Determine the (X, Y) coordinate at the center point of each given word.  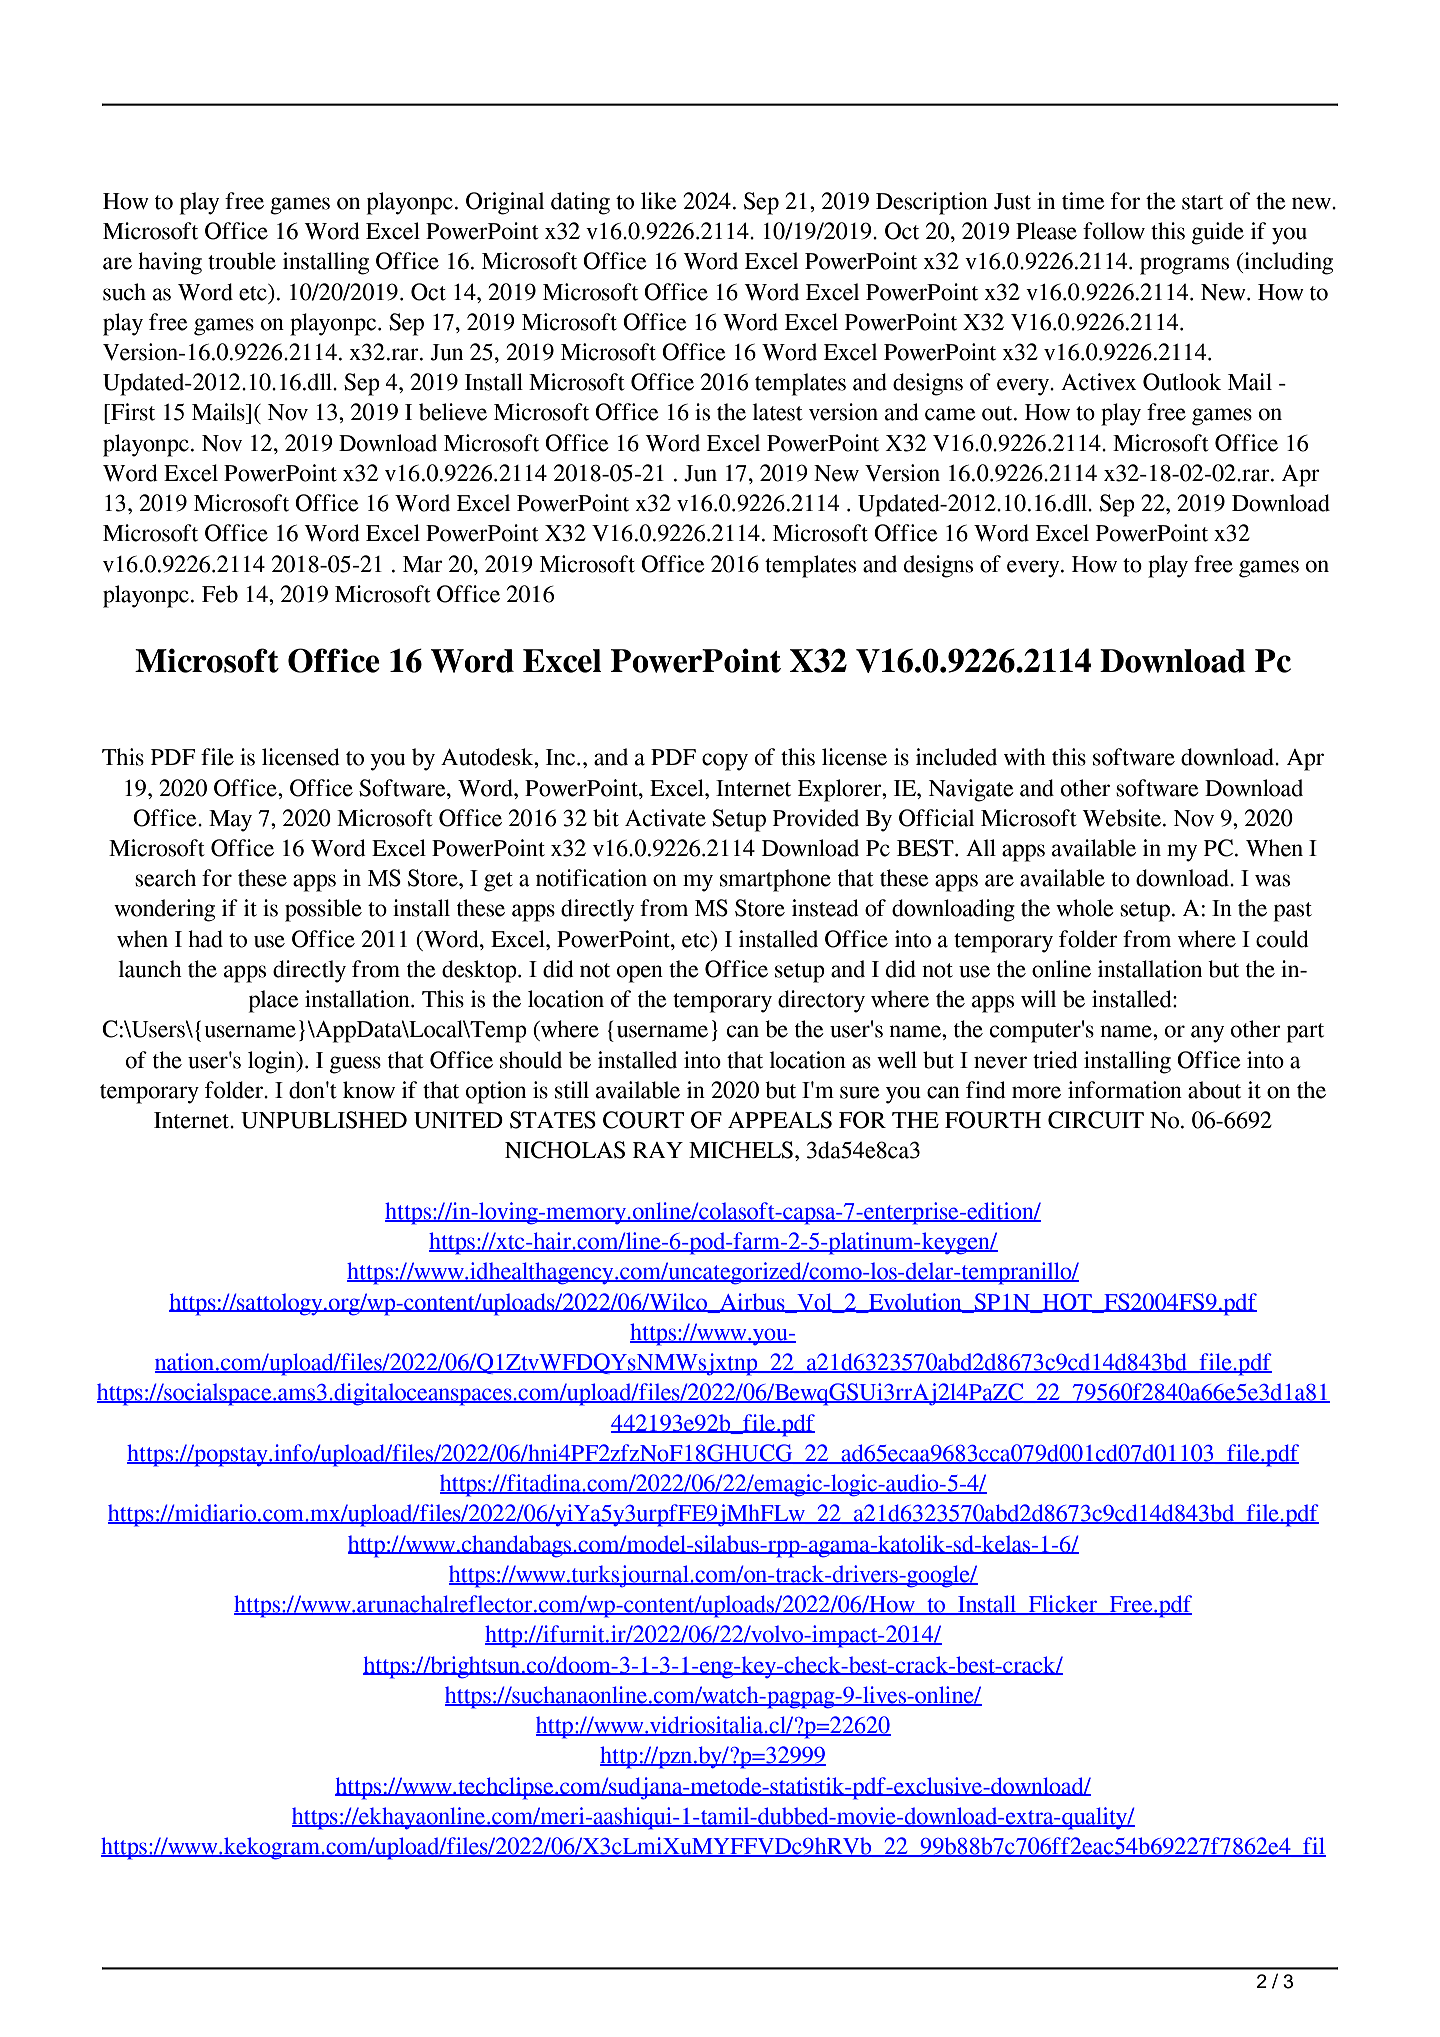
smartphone (775, 880)
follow (1114, 231)
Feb (220, 594)
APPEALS (780, 1120)
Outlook (1182, 382)
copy (725, 762)
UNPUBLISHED (324, 1120)
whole (1085, 908)
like (659, 201)
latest (777, 412)
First (132, 412)
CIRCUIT (1096, 1120)
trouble (242, 261)
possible (323, 910)
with (1025, 757)
